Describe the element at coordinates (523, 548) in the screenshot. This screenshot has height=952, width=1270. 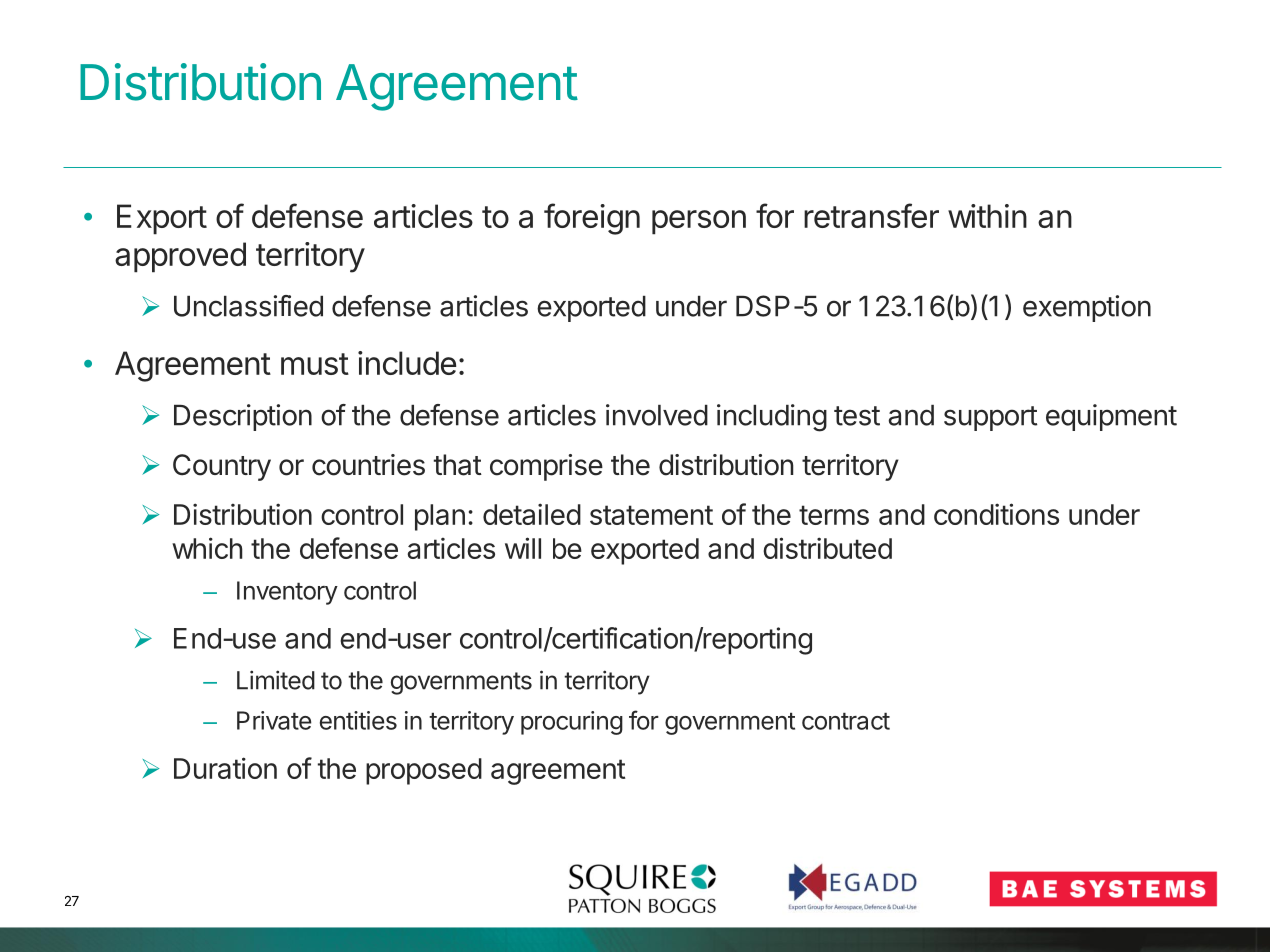
I see `will` at that location.
